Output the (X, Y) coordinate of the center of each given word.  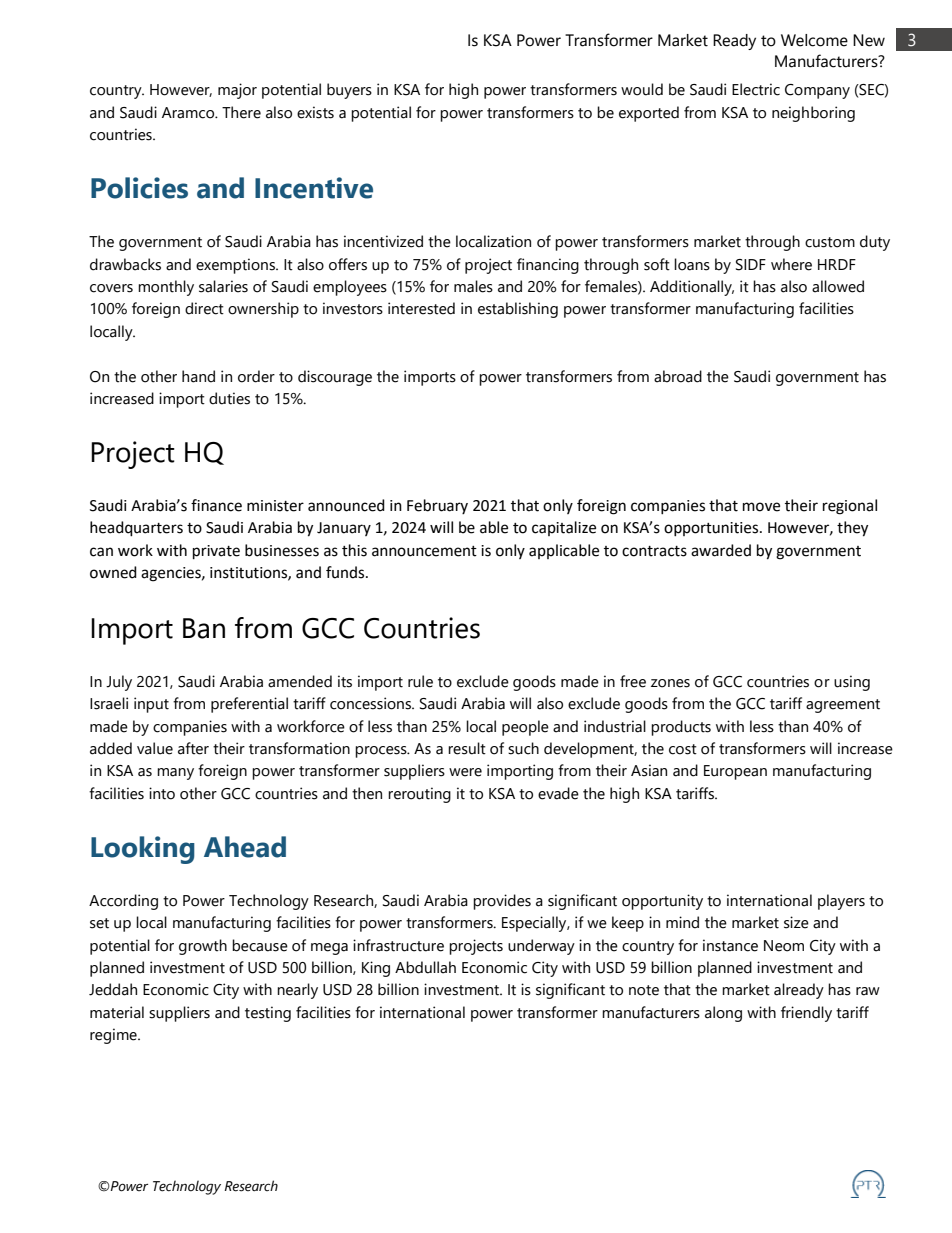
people (525, 728)
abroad (678, 376)
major (237, 91)
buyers (349, 91)
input (151, 705)
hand (198, 376)
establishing (518, 310)
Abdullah (425, 967)
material (117, 1012)
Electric (756, 89)
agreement (843, 706)
